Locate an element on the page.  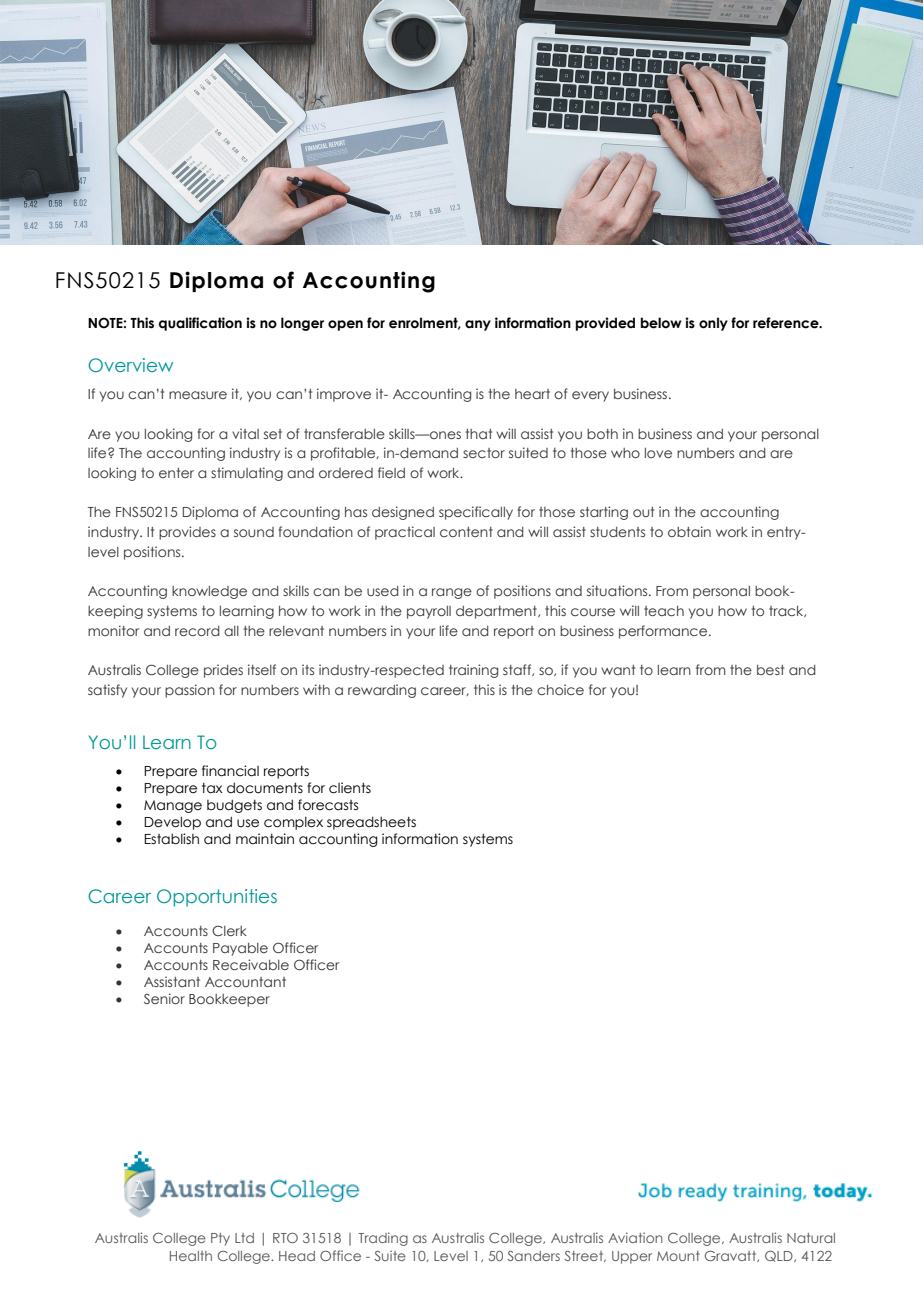
Mount is located at coordinates (678, 1256).
